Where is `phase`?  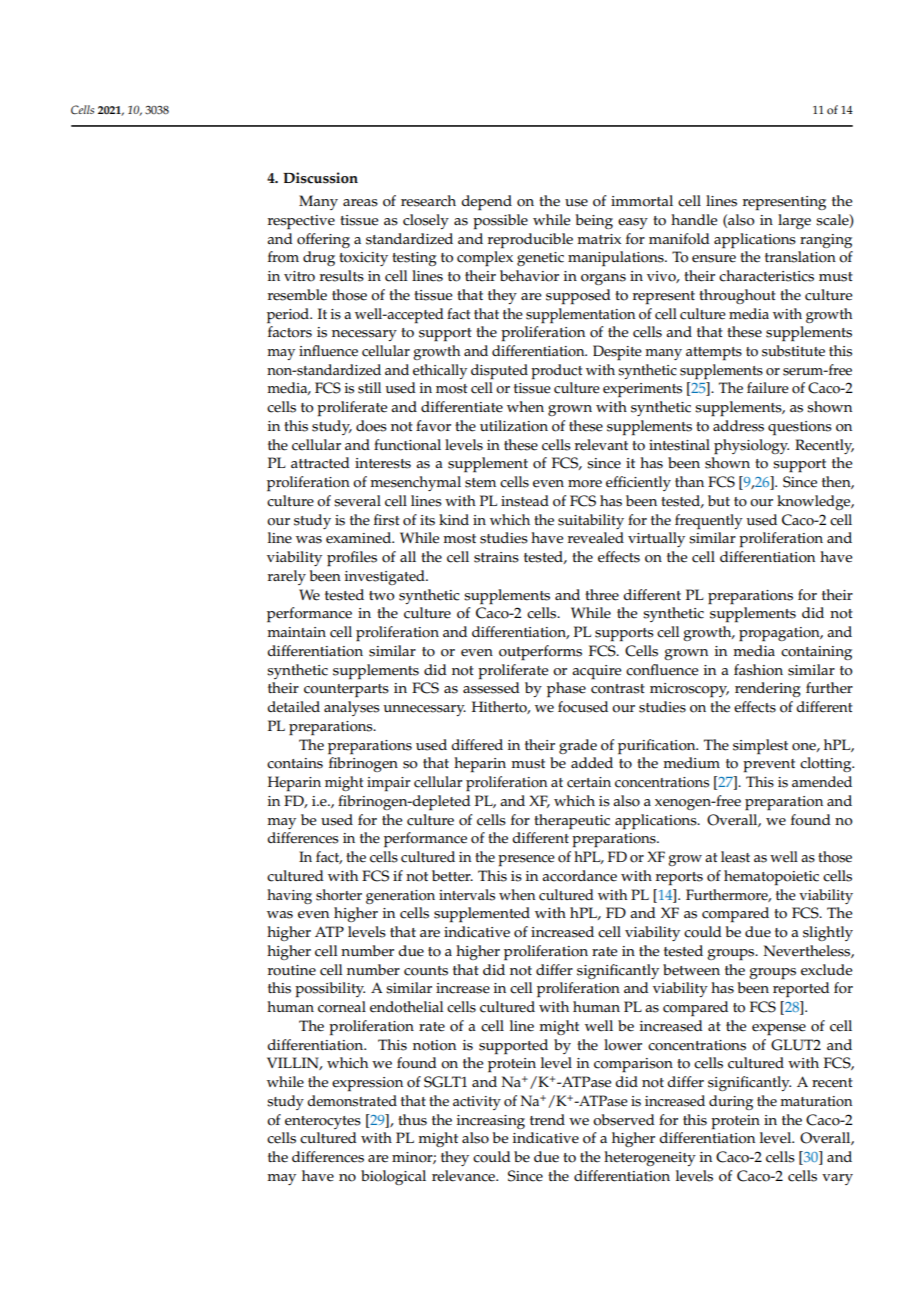
phase is located at coordinates (566, 689).
